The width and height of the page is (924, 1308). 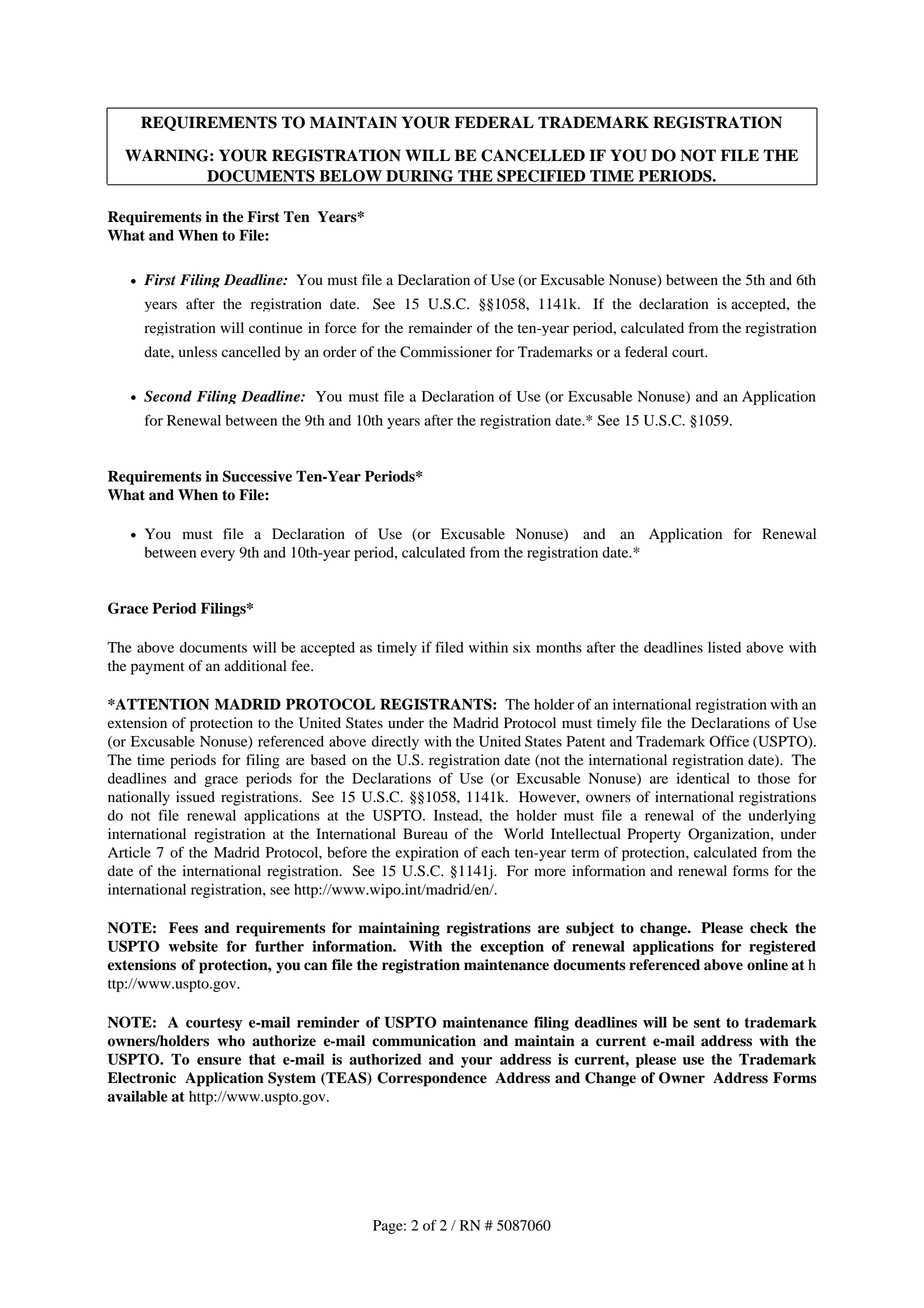 I want to click on Correspondence, so click(x=432, y=1079).
